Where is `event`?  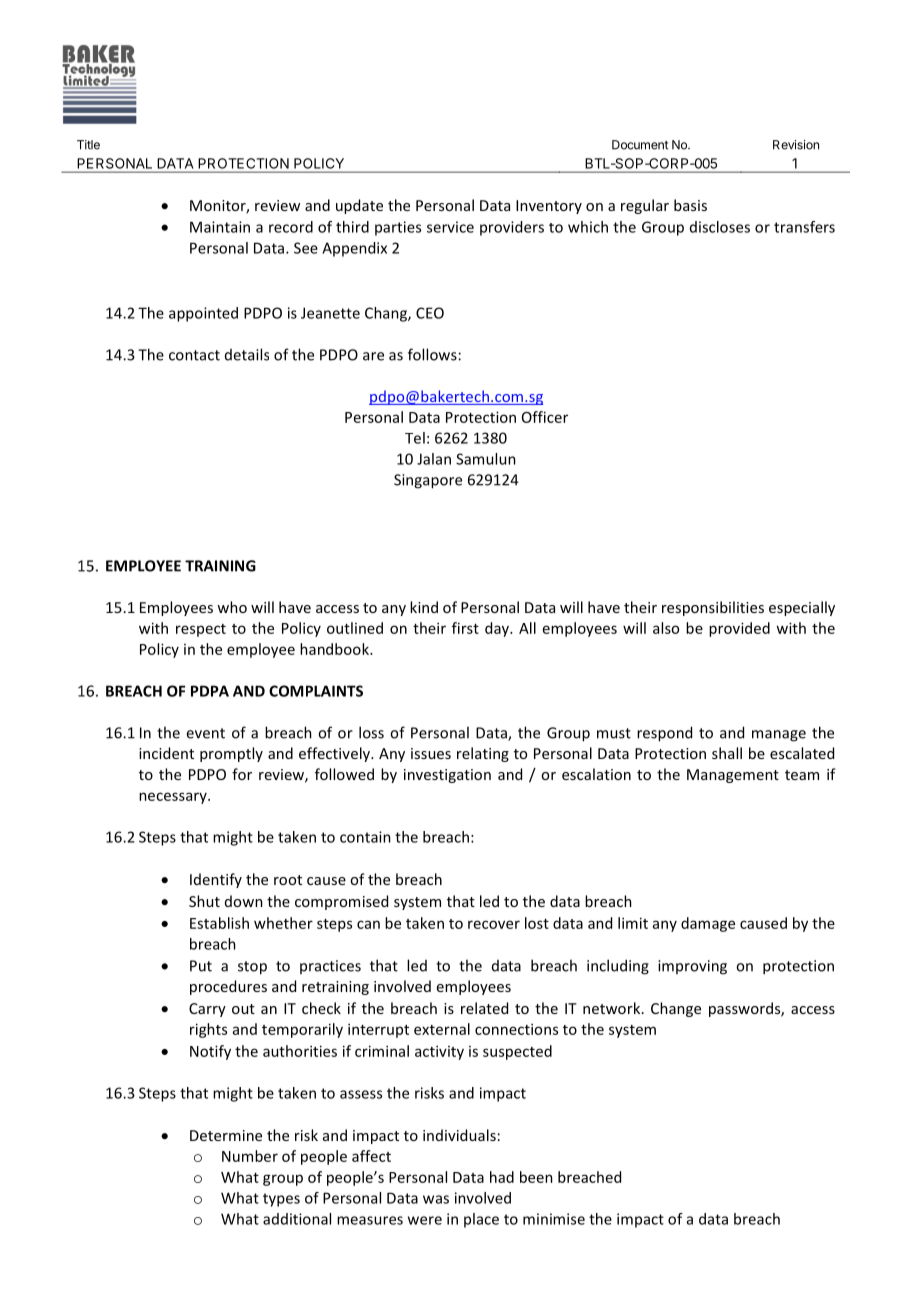 event is located at coordinates (205, 733).
